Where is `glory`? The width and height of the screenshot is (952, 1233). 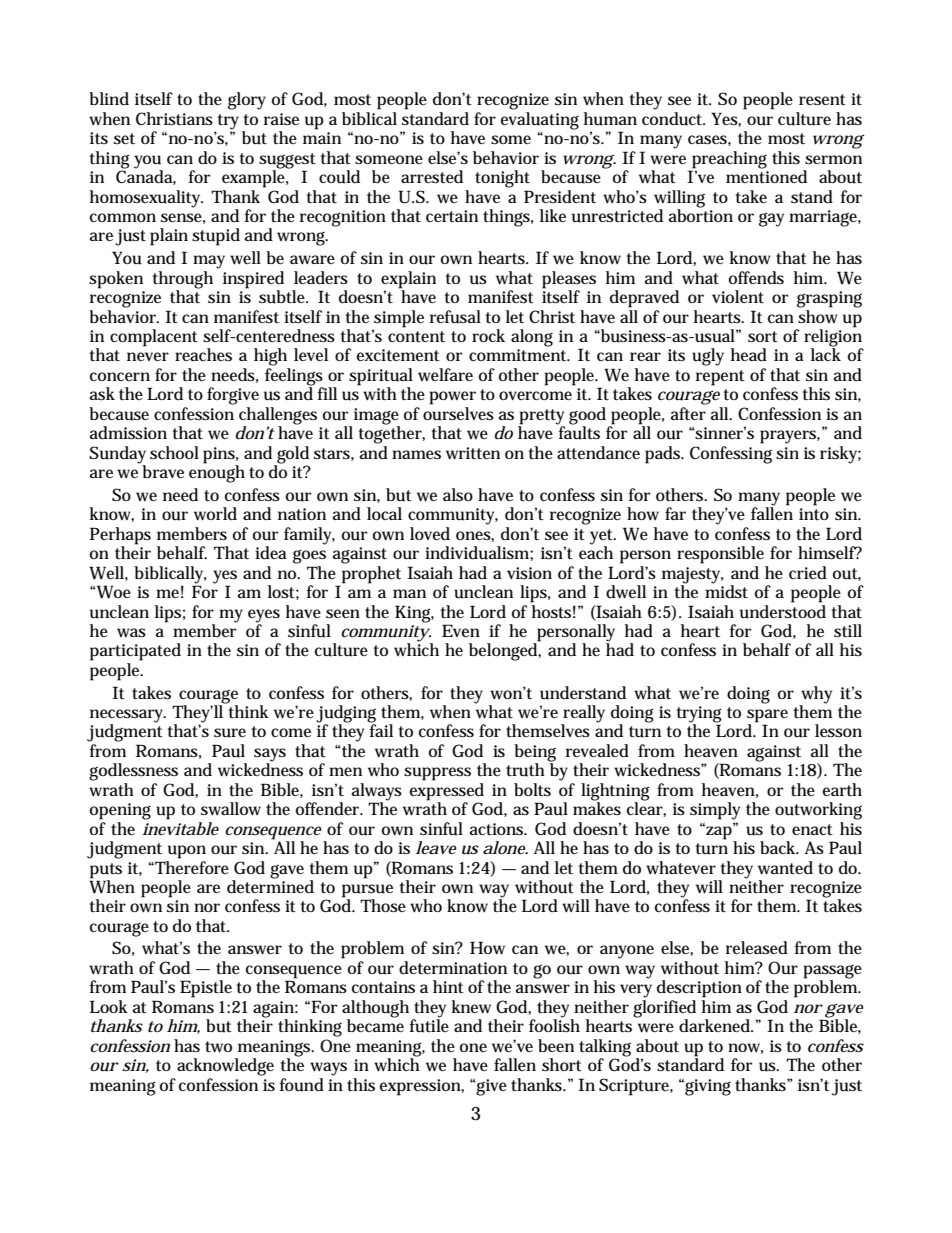 glory is located at coordinates (247, 101).
